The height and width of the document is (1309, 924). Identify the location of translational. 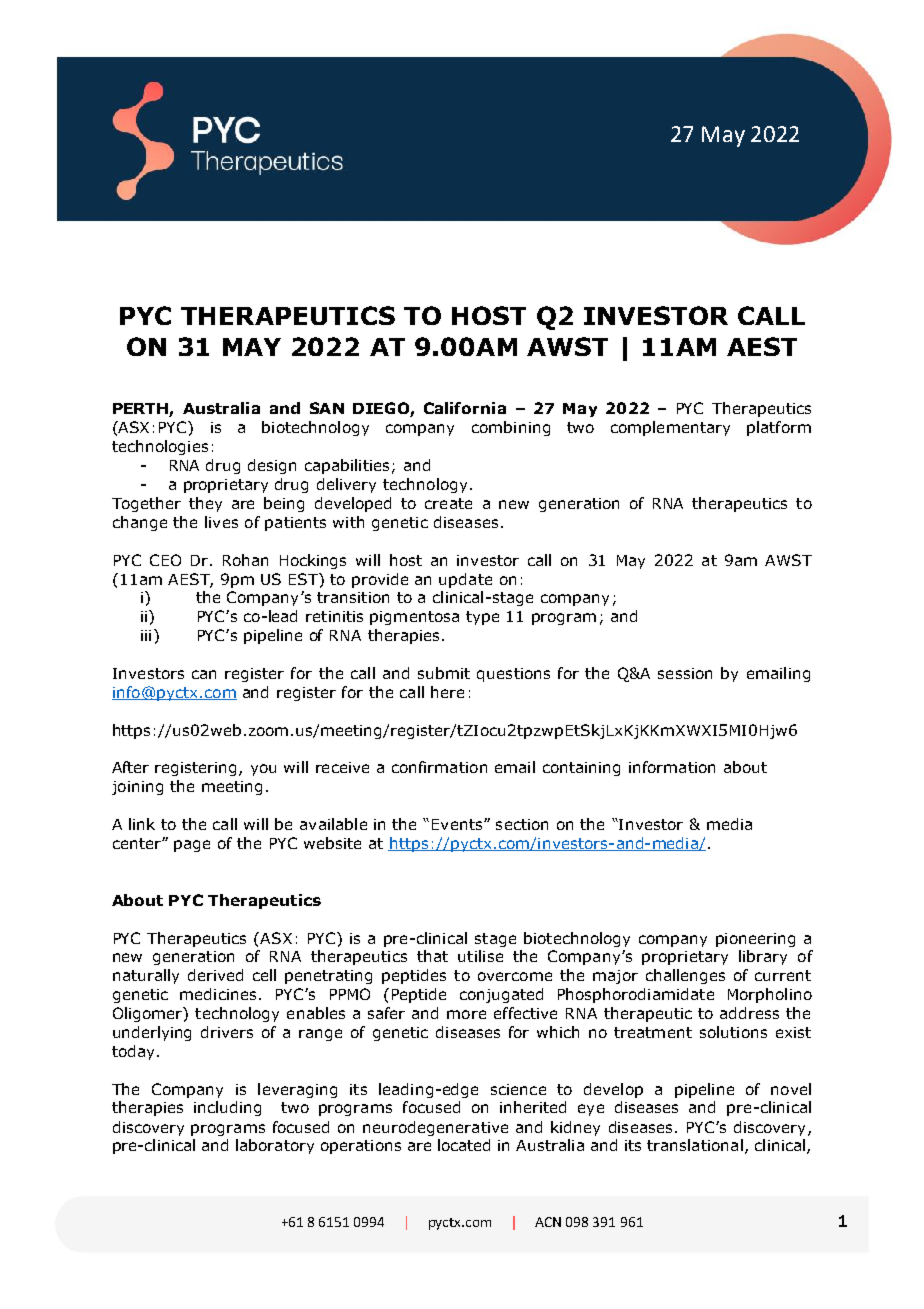
(695, 1145).
